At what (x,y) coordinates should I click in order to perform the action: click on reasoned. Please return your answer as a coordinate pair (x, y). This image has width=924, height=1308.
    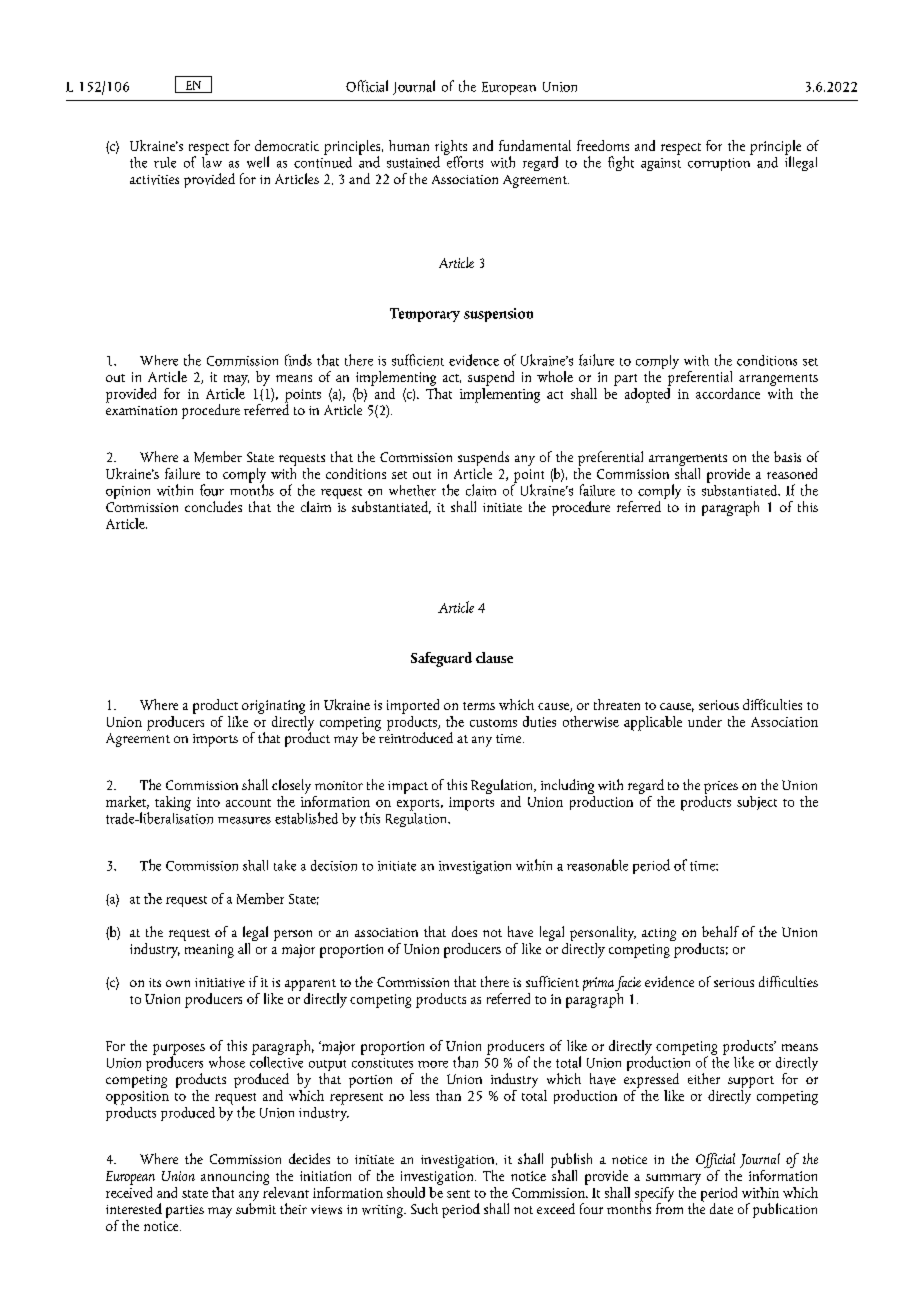
    Looking at the image, I should click on (792, 473).
